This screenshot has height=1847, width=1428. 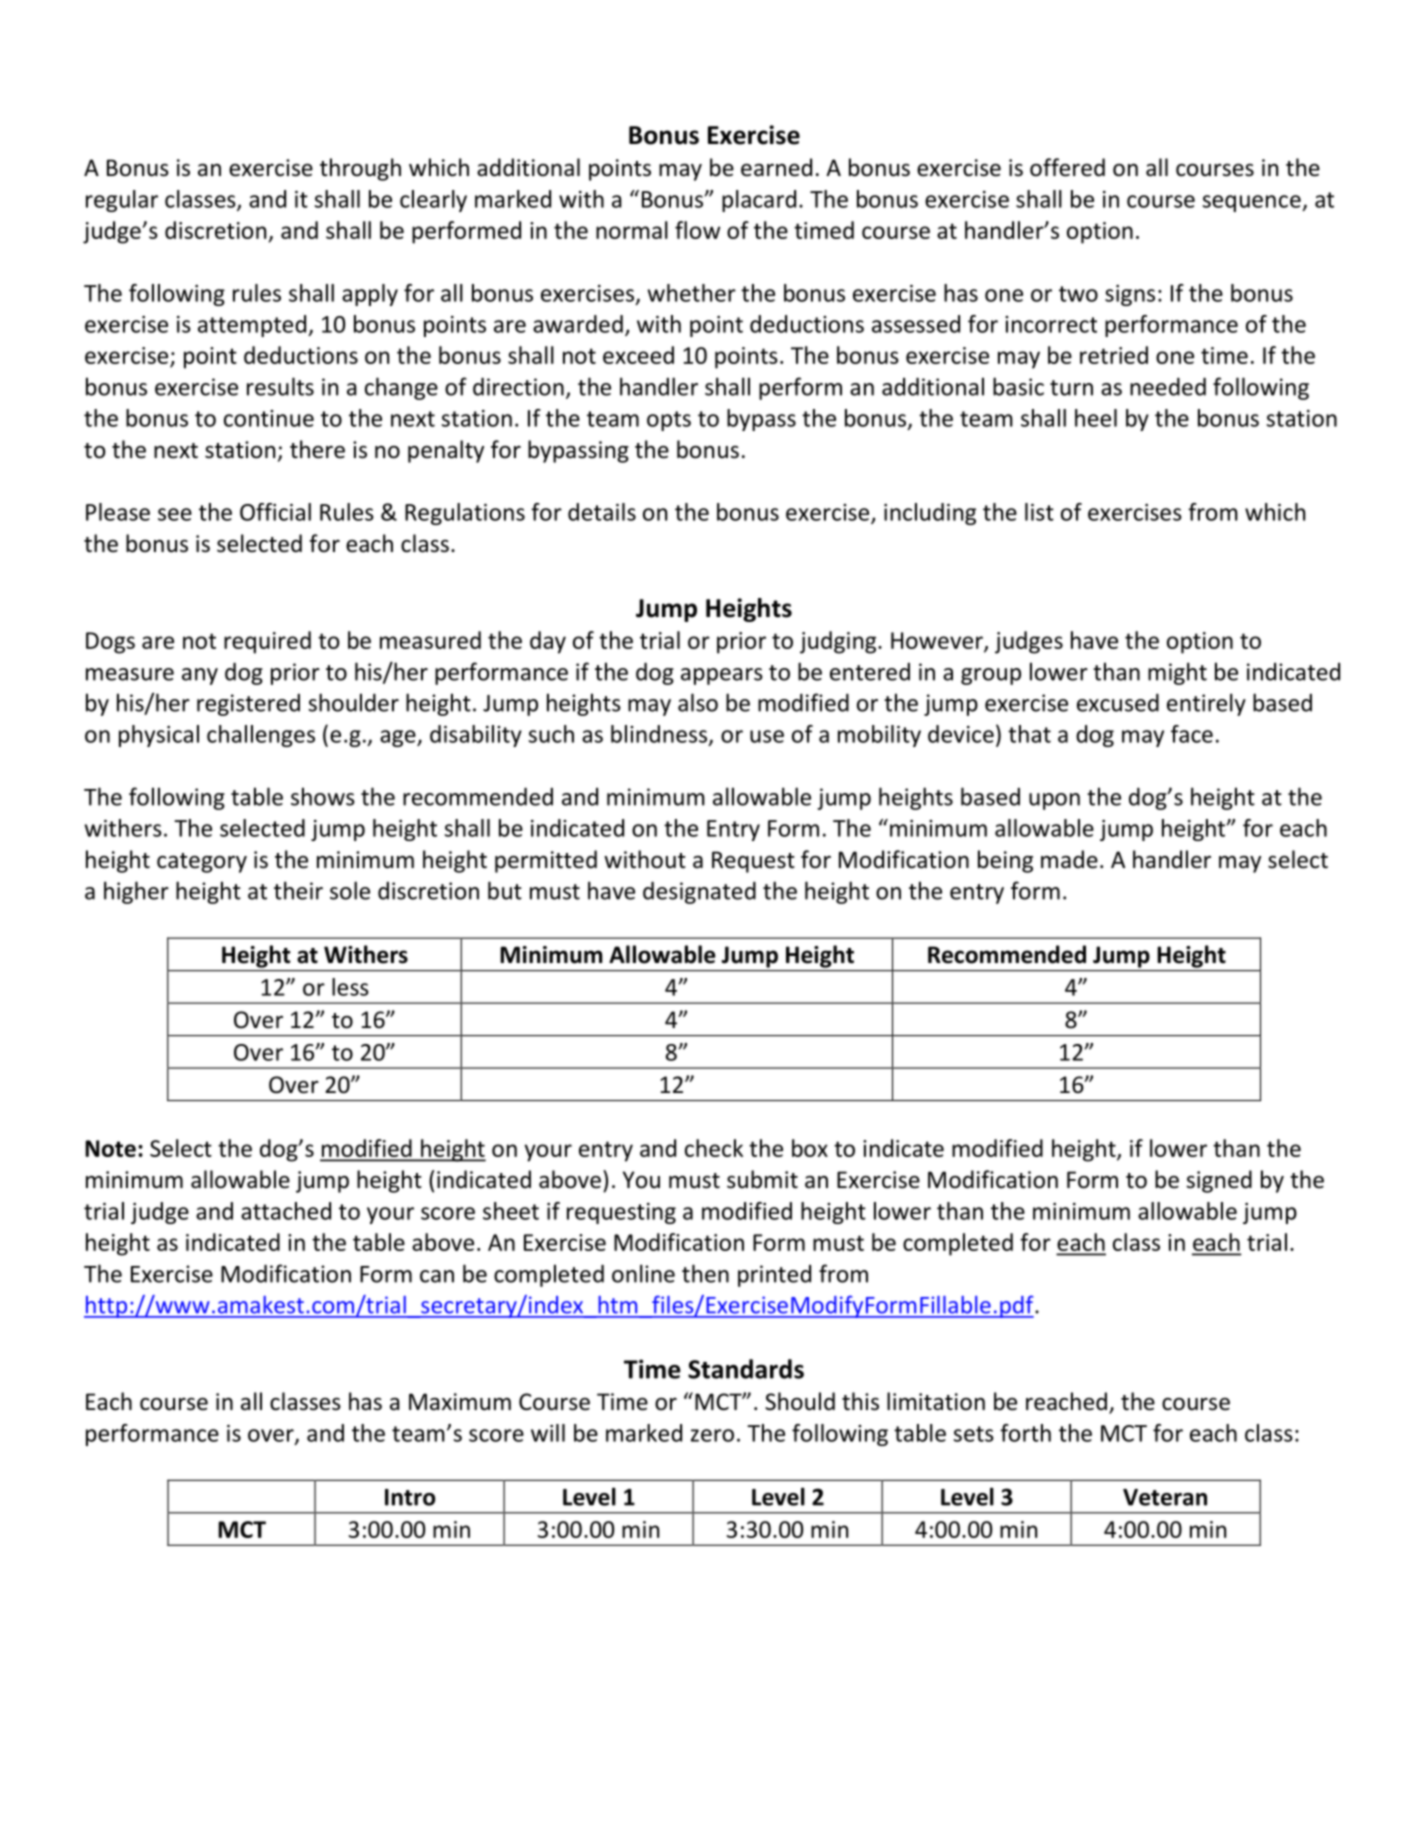 I want to click on Veteran, so click(x=1165, y=1497).
